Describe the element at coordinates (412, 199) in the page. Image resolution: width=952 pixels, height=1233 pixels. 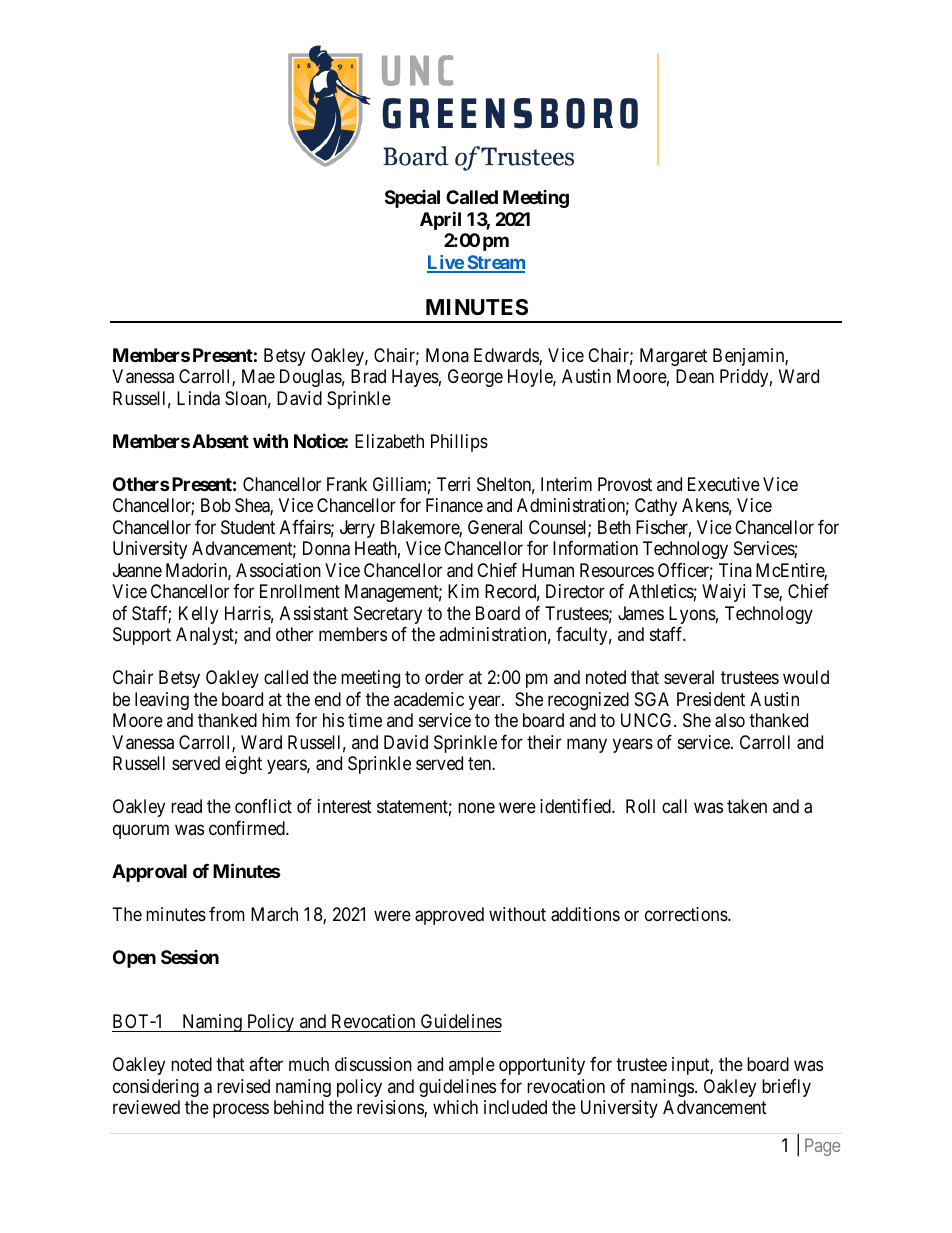
I see `Special` at that location.
